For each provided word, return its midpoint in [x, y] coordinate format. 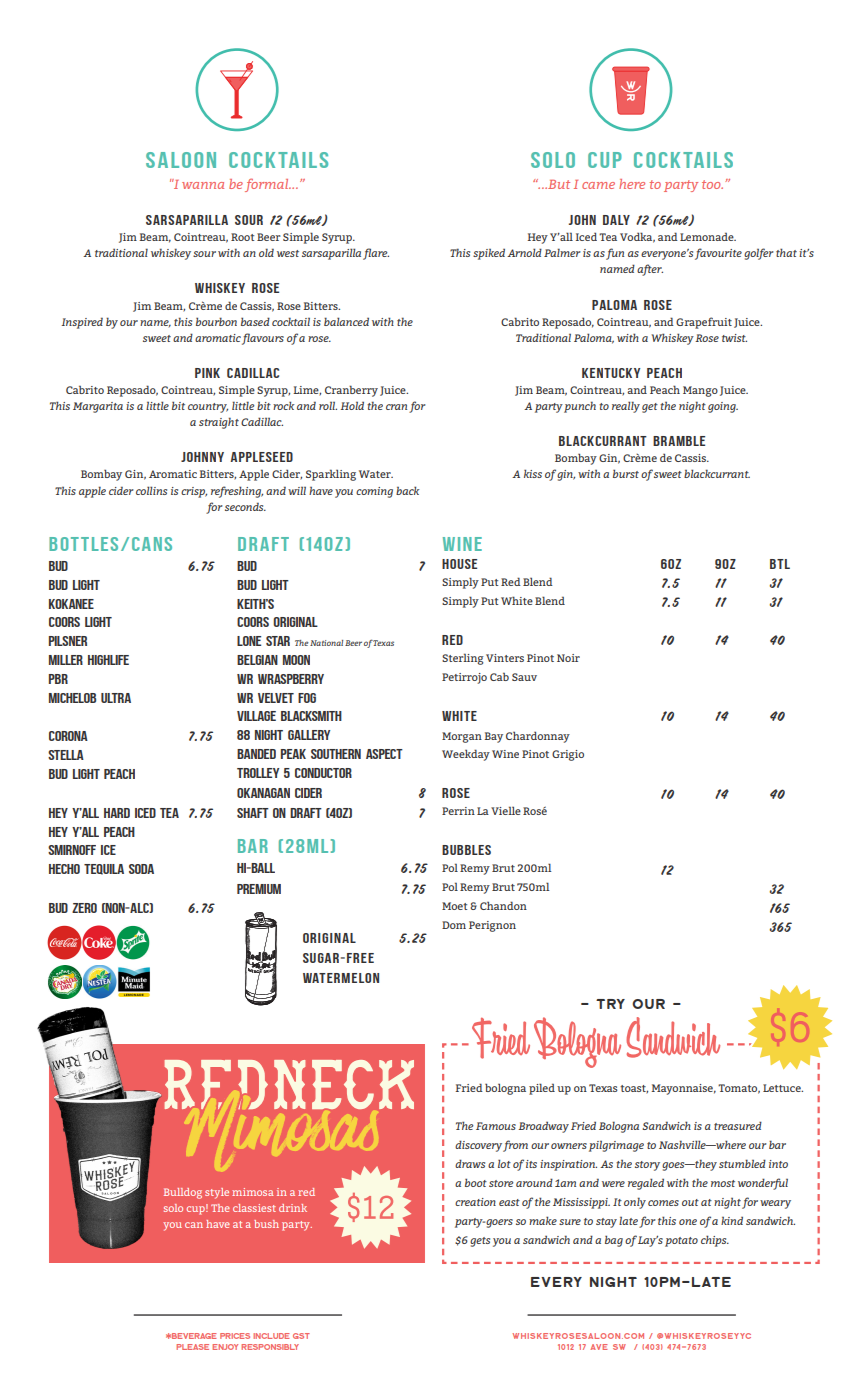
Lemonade [708, 236]
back [408, 490]
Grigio [568, 755]
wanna [203, 185]
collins [151, 490]
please [192, 1347]
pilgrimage [616, 1146]
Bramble [679, 441]
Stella [66, 755]
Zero [84, 908]
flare [376, 254]
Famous [496, 1126]
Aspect [384, 754]
